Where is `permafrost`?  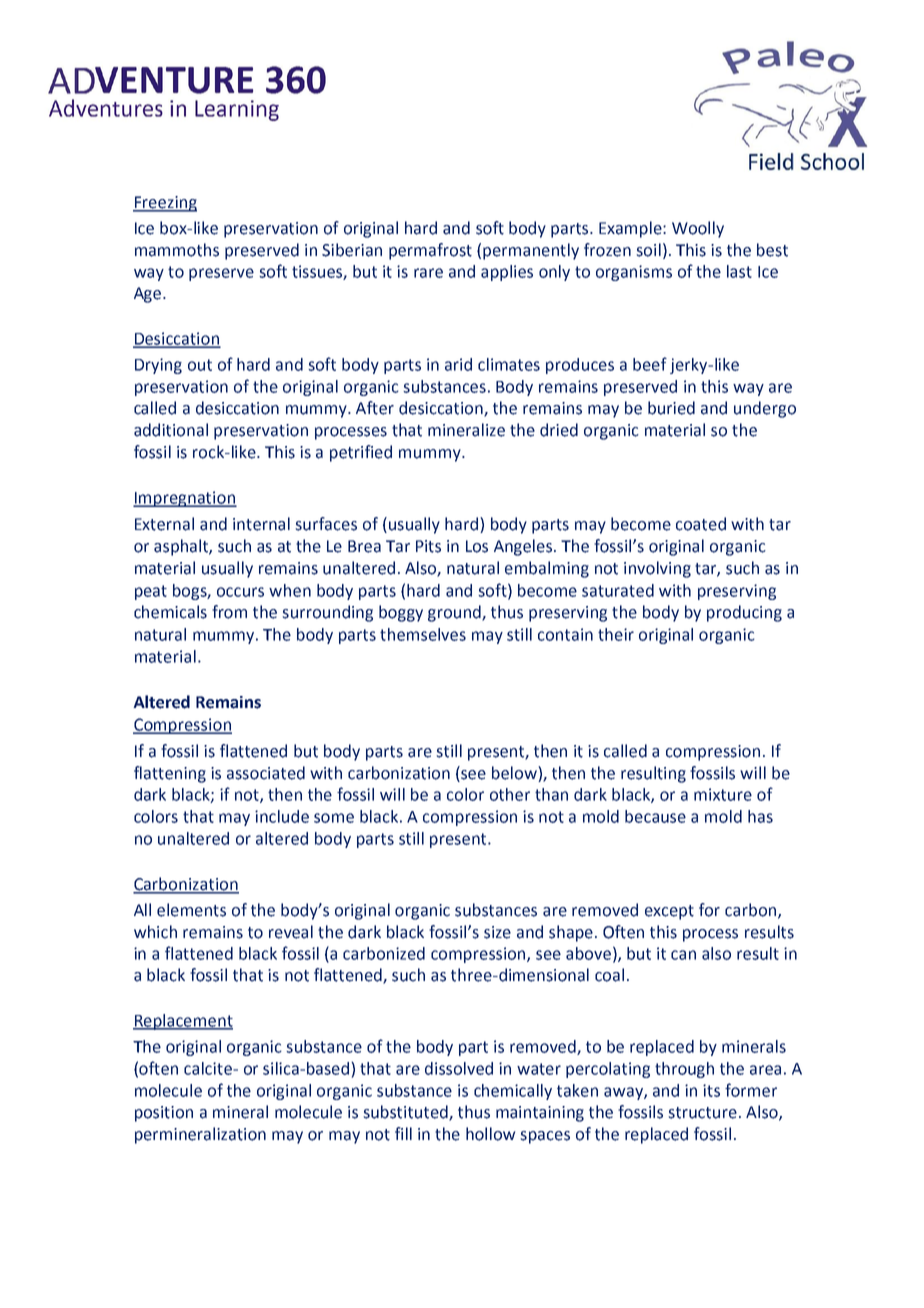 permafrost is located at coordinates (430, 251).
